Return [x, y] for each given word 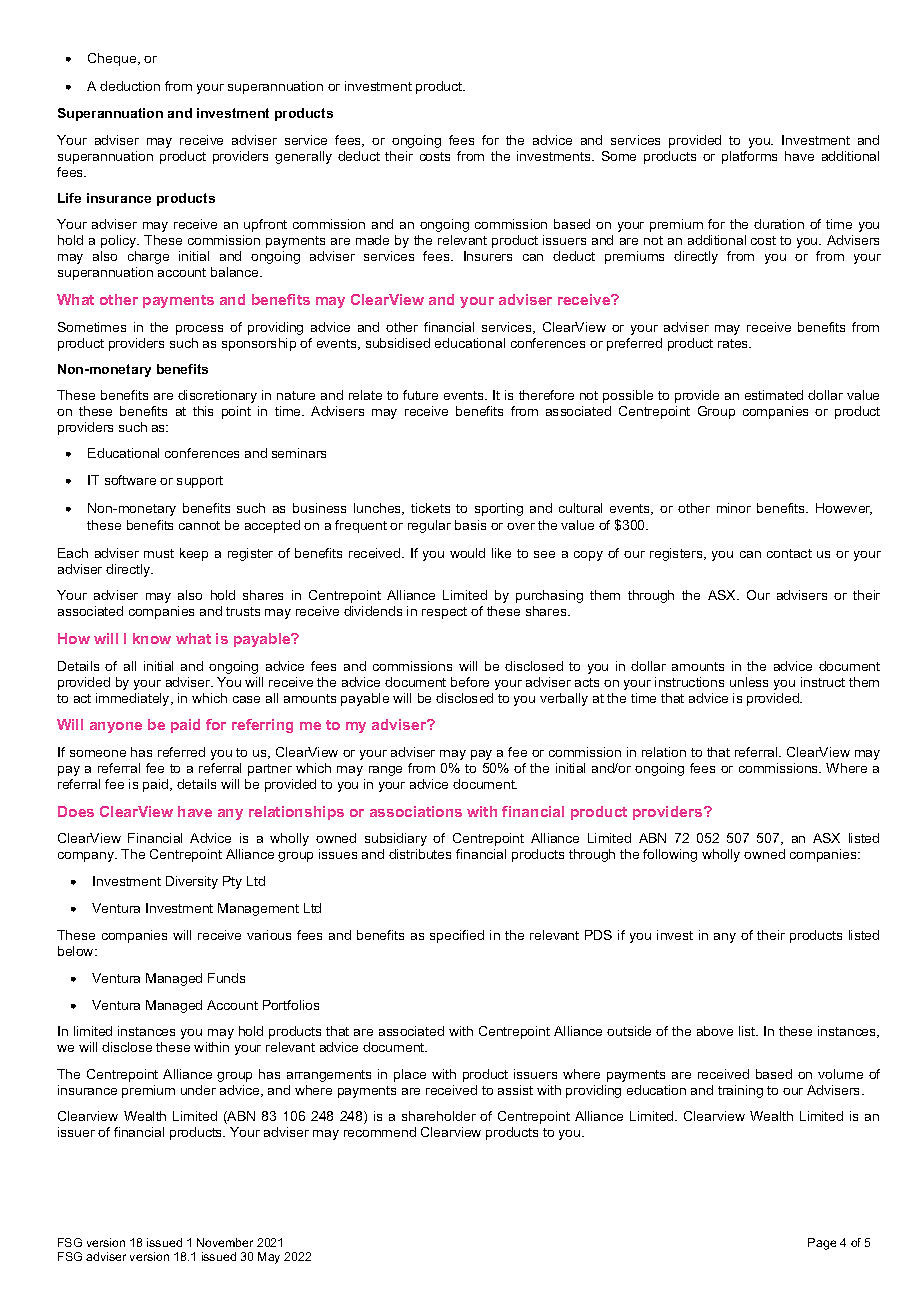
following [670, 855]
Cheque [113, 59]
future [420, 395]
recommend [380, 1132]
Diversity [192, 882]
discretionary [217, 396]
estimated [774, 395]
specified [457, 936]
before [470, 682]
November [225, 1242]
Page [822, 1244]
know [152, 638]
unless [749, 682]
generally [303, 157]
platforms [749, 157]
